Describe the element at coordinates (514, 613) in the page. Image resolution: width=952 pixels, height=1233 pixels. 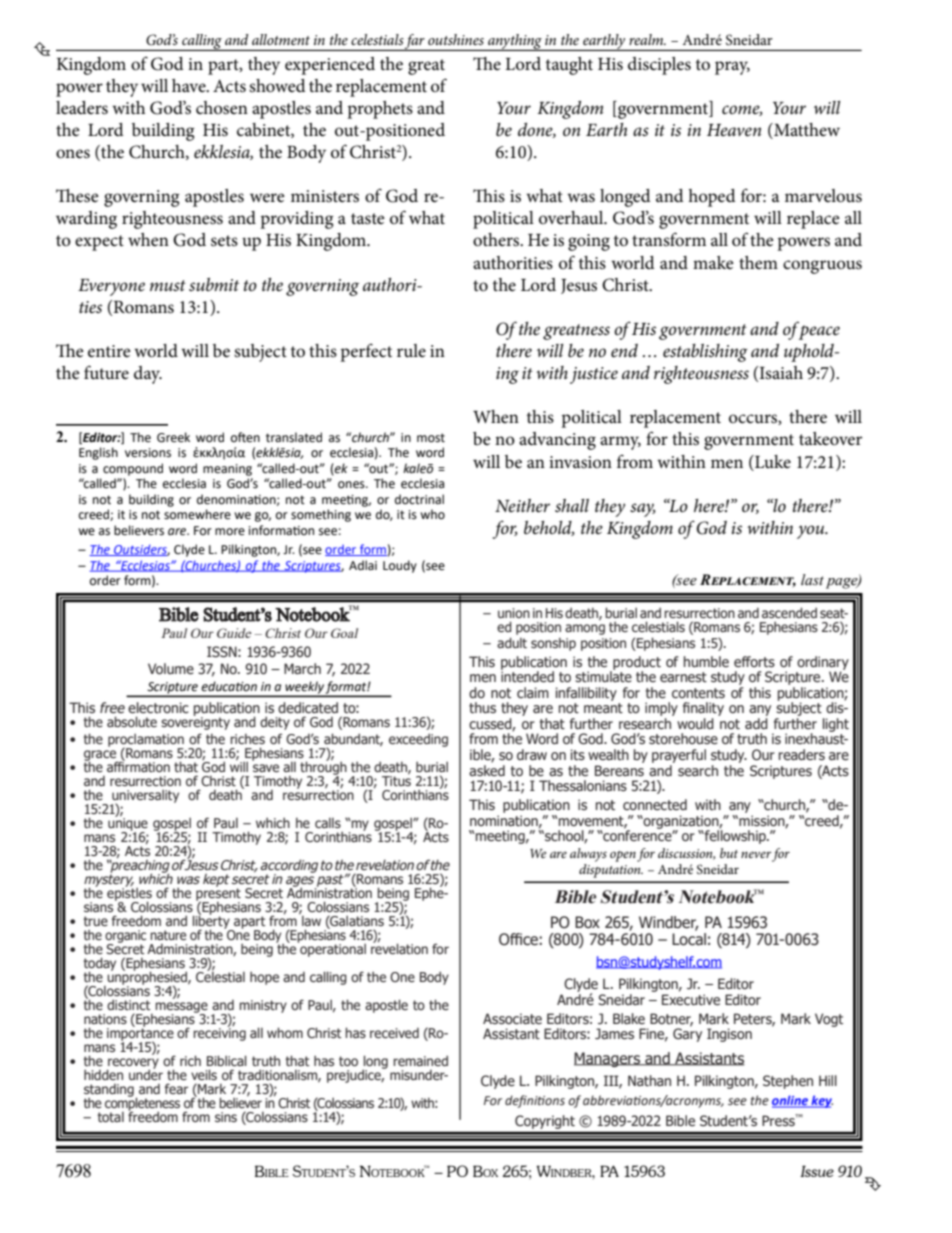
I see `union` at that location.
